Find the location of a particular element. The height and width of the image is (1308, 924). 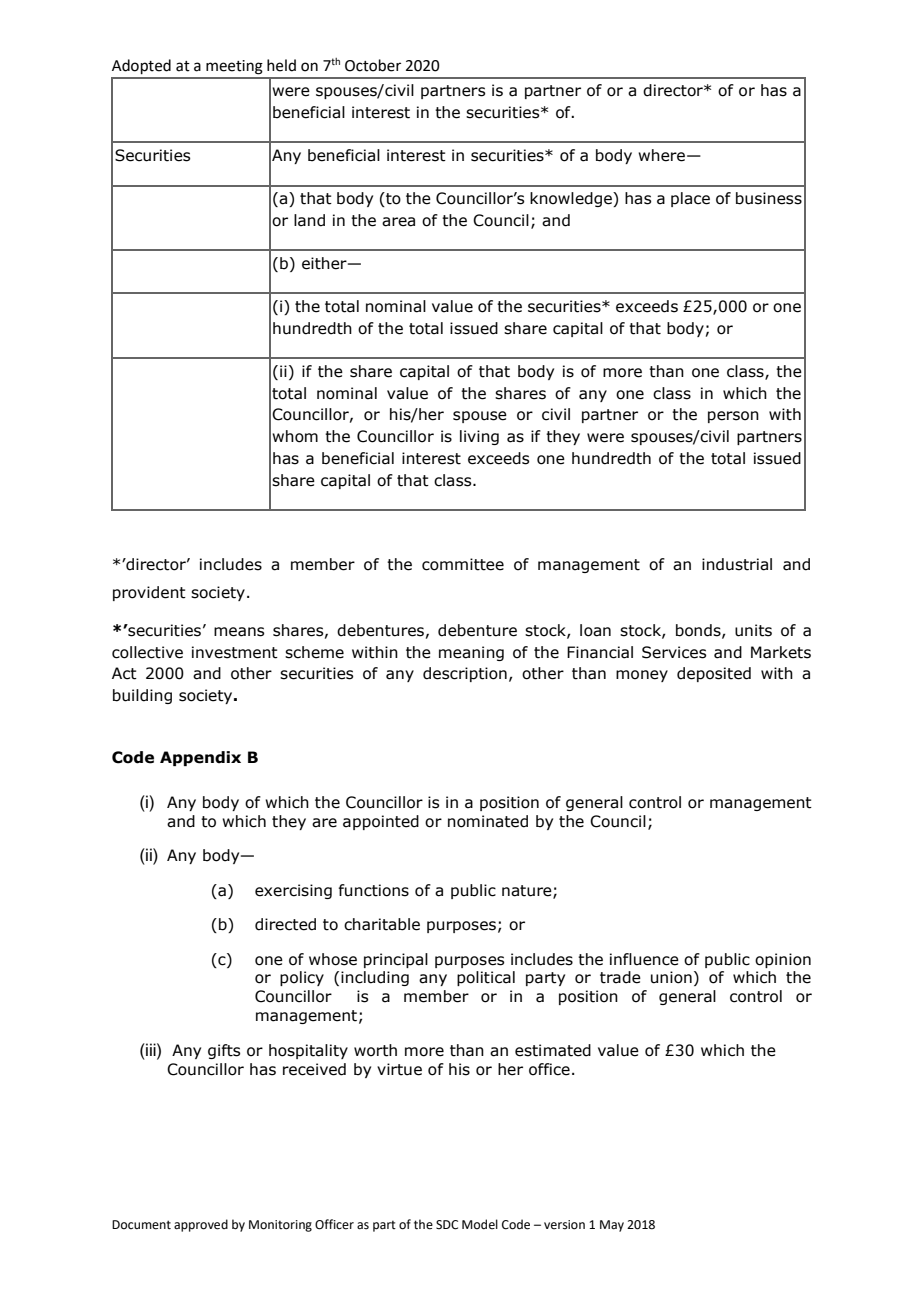

nominated is located at coordinates (488, 821).
